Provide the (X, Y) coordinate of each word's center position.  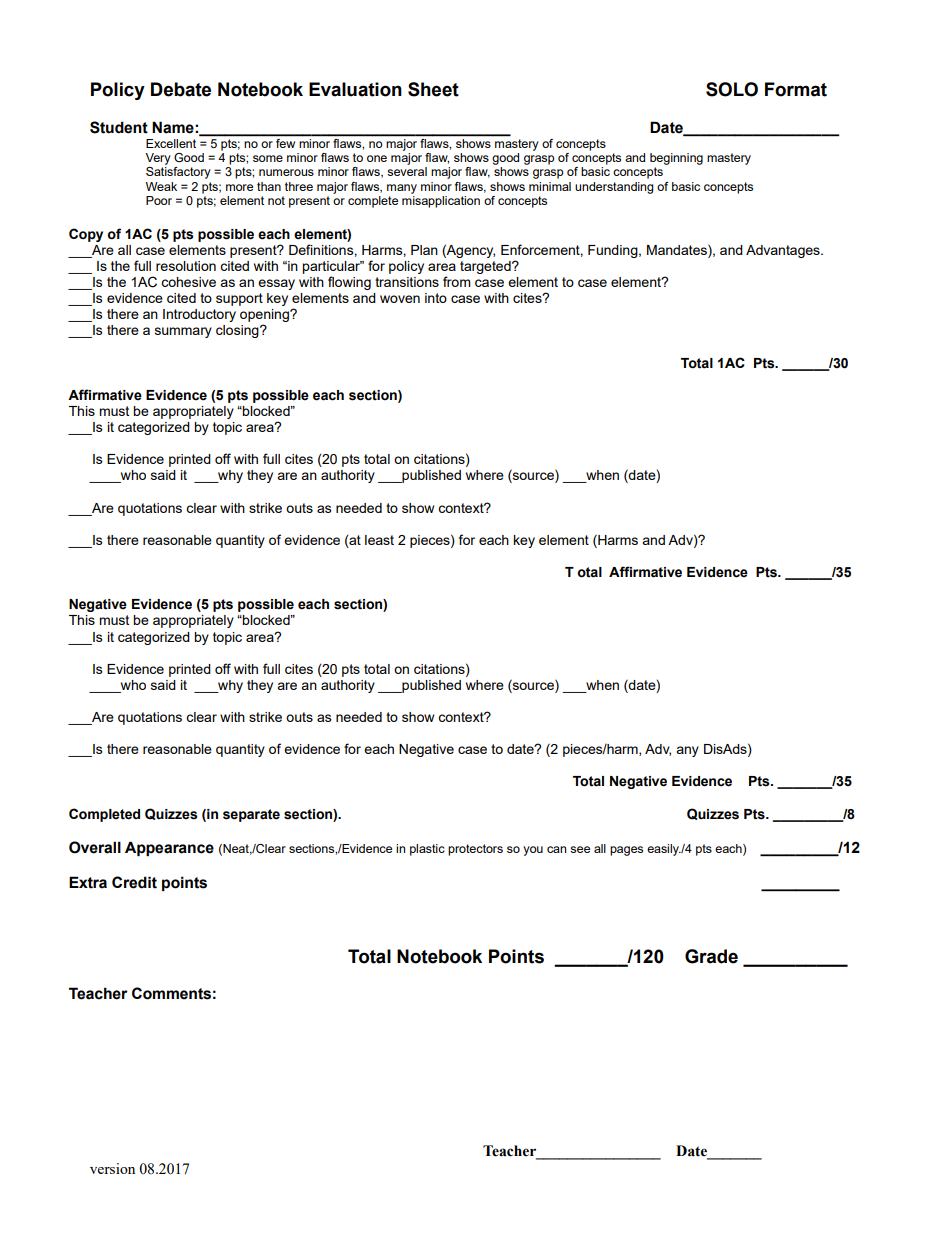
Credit (134, 882)
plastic (427, 850)
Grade (711, 956)
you (533, 851)
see (580, 849)
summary (183, 332)
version (112, 1168)
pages (626, 851)
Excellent (171, 143)
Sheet (433, 89)
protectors (475, 850)
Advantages (784, 251)
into (436, 298)
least (379, 540)
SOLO (732, 89)
